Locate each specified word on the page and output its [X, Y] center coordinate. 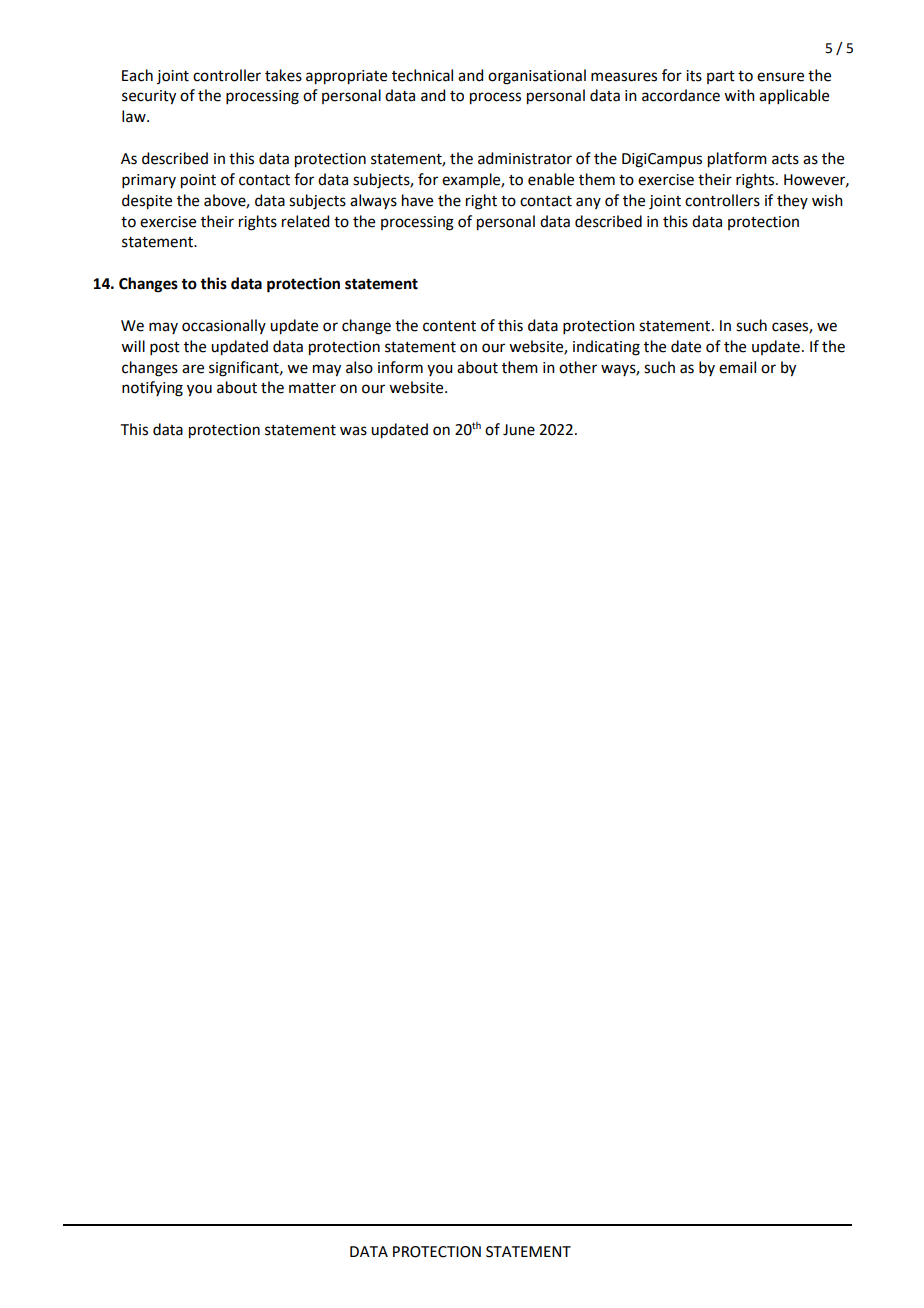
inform [400, 367]
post [165, 348]
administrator [525, 158]
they [792, 201]
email [737, 367]
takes [283, 75]
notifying [152, 389]
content [449, 326]
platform [737, 160]
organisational [537, 77]
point [198, 181]
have [417, 200]
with [739, 95]
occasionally [224, 326]
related [305, 221]
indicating [606, 348]
